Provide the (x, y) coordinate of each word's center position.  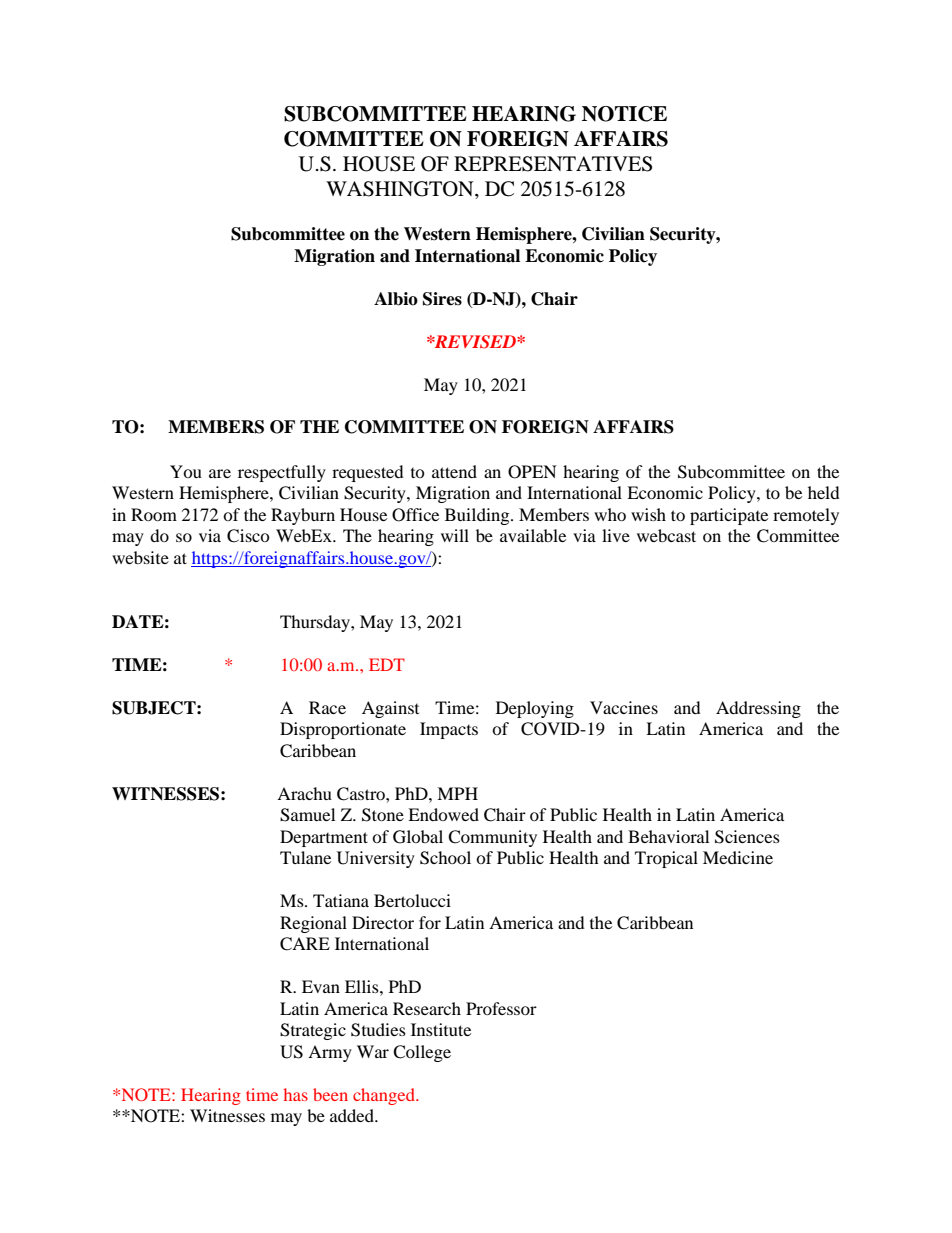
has (295, 1094)
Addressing (758, 709)
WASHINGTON (401, 190)
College (422, 1053)
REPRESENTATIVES (553, 164)
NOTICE (624, 114)
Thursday (316, 623)
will (455, 535)
